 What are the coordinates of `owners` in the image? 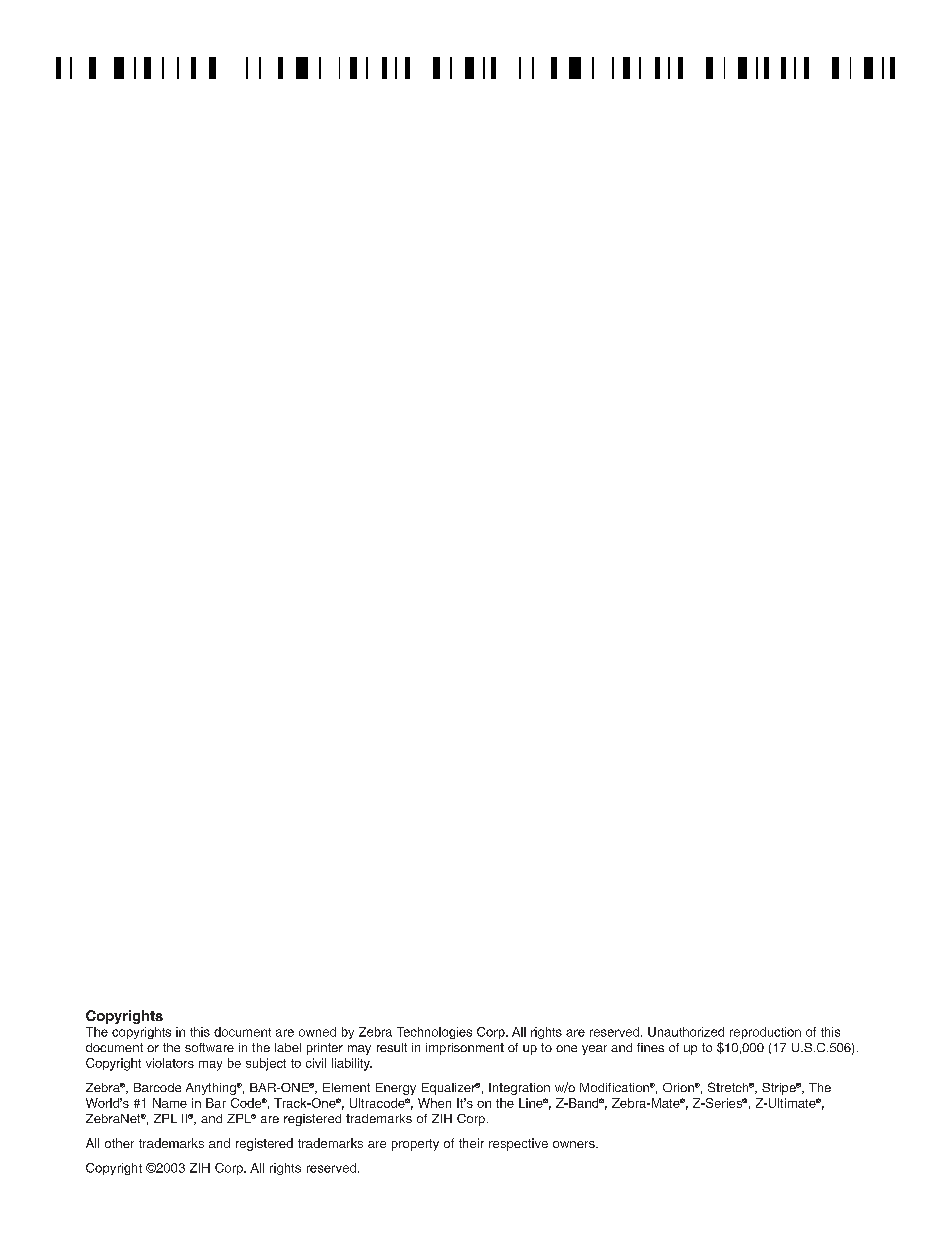 It's located at (575, 1144).
